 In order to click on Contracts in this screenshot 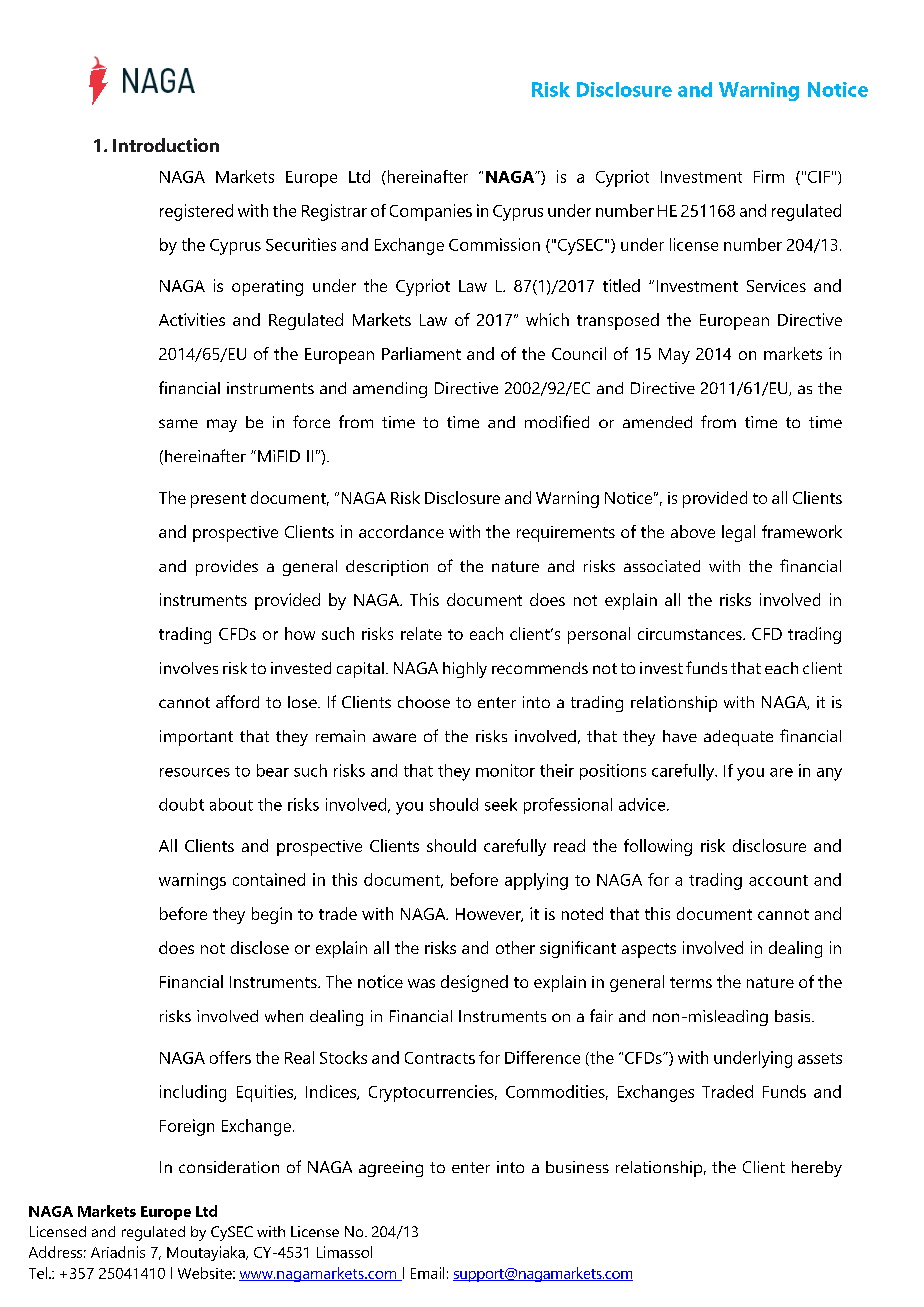, I will do `click(440, 1058)`.
